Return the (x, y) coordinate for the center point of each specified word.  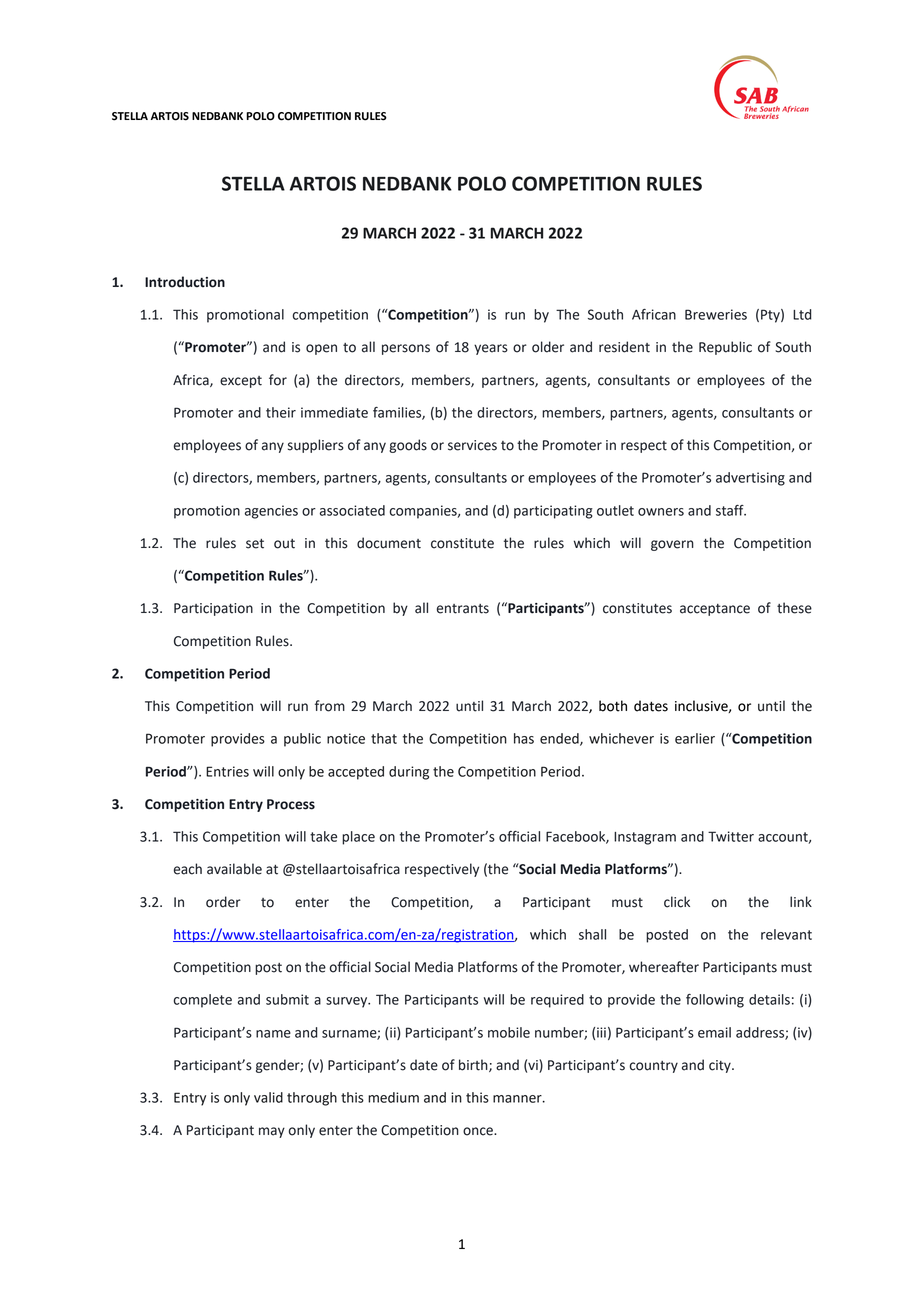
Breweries (716, 314)
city (721, 1066)
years (491, 349)
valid (268, 1097)
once (479, 1131)
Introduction (185, 282)
